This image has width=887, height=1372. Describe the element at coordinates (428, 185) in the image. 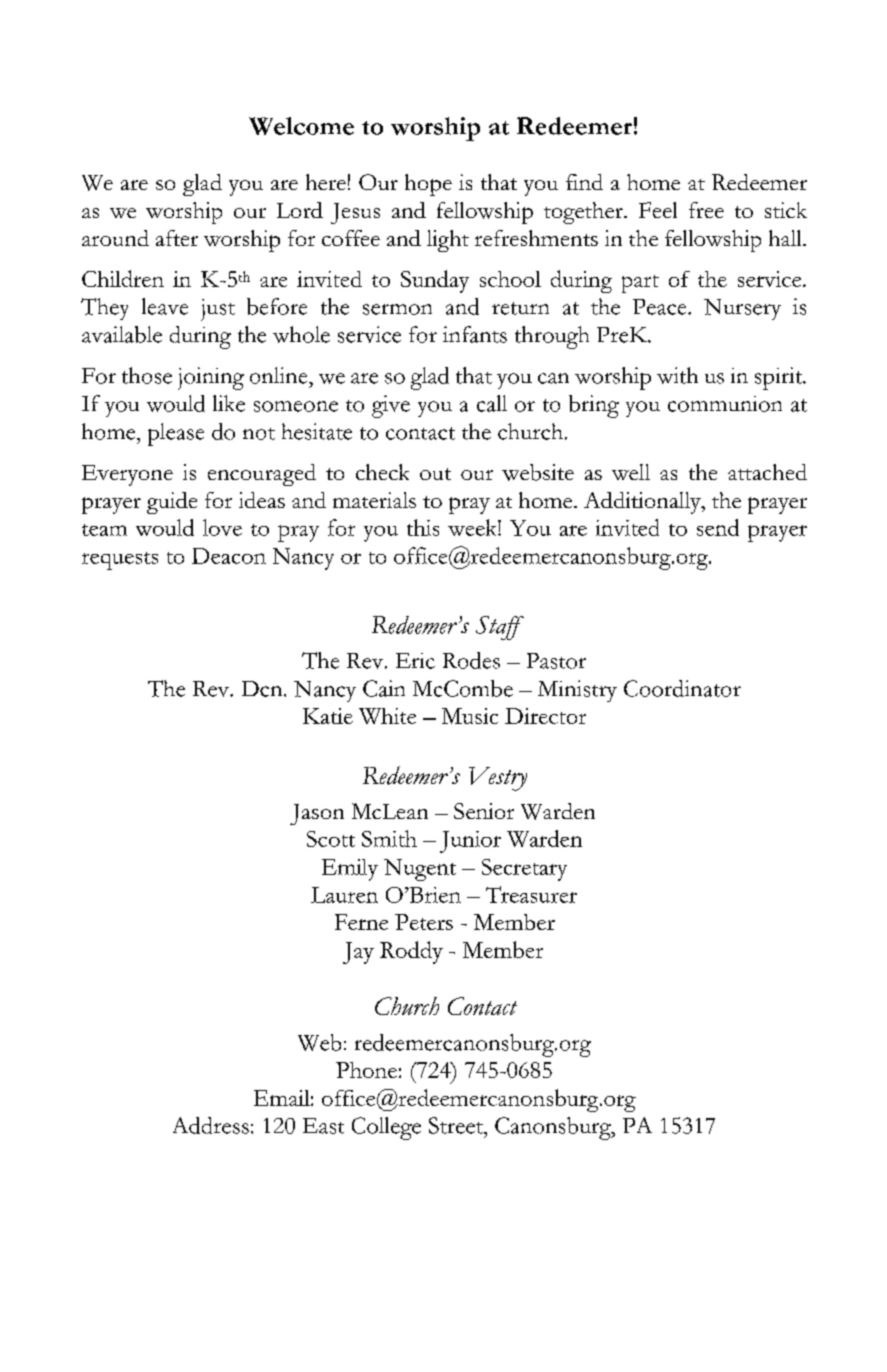

I see `hope` at that location.
